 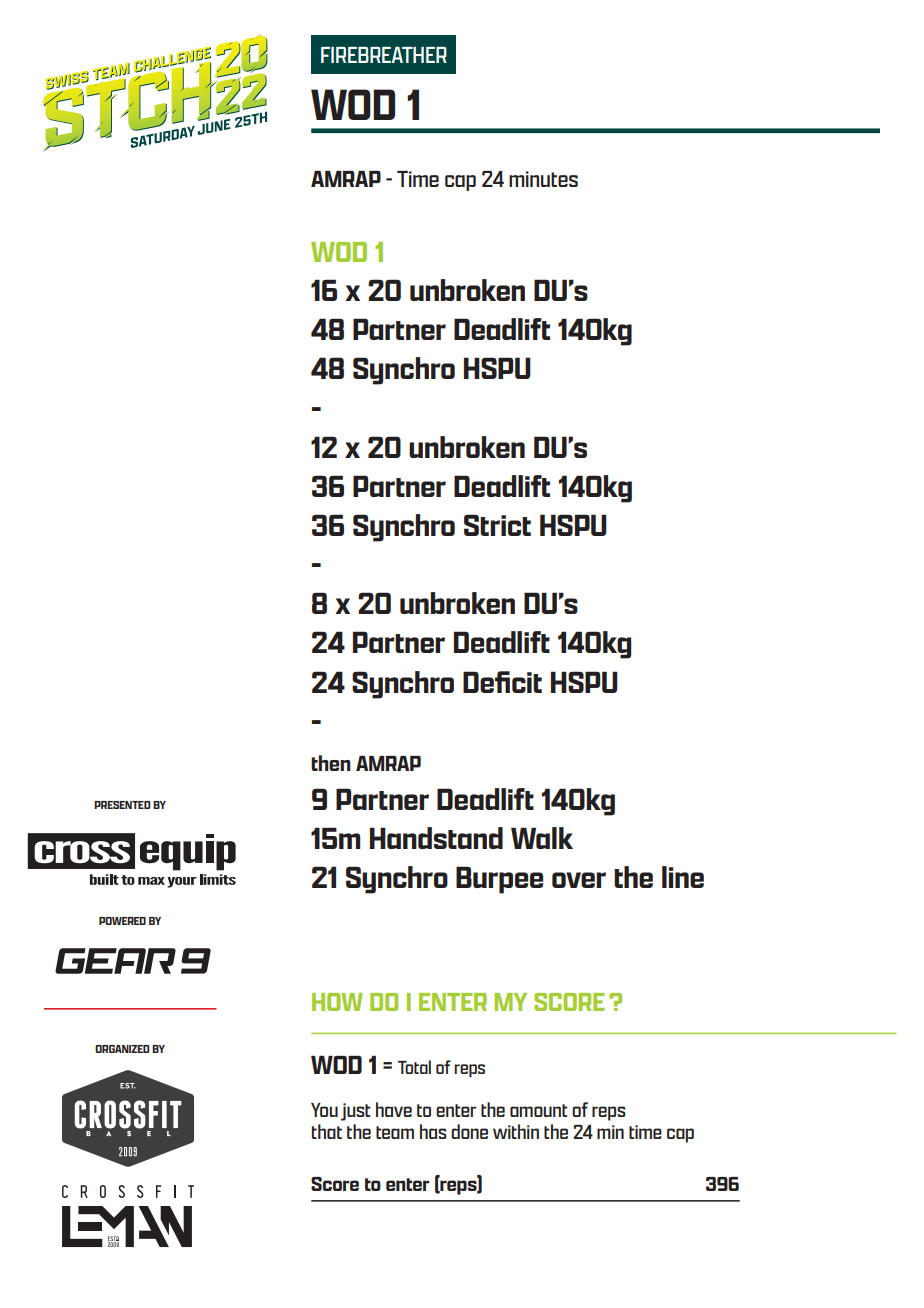 What do you see at coordinates (497, 525) in the document?
I see `Strict` at bounding box center [497, 525].
